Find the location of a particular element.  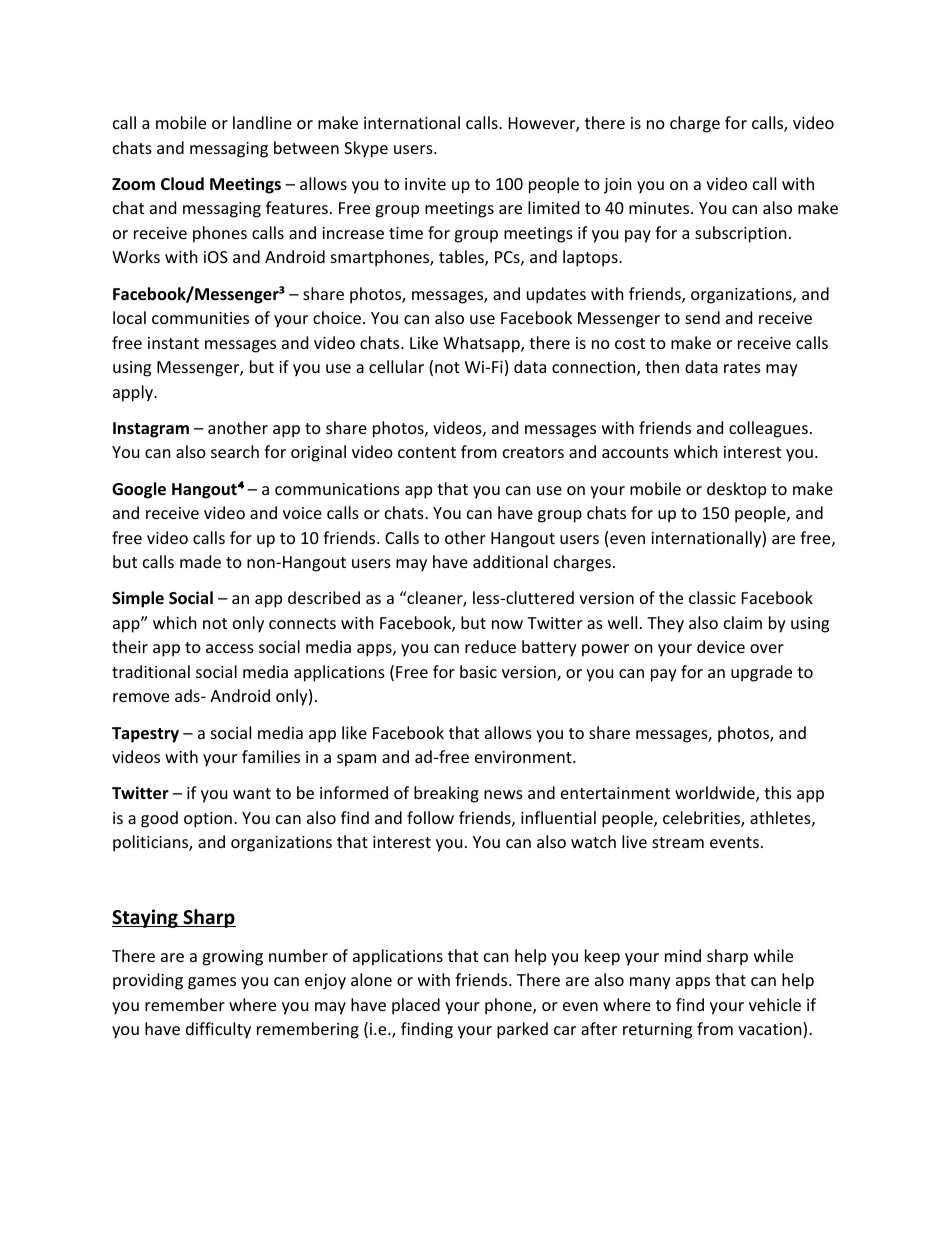

Cloud is located at coordinates (182, 184).
